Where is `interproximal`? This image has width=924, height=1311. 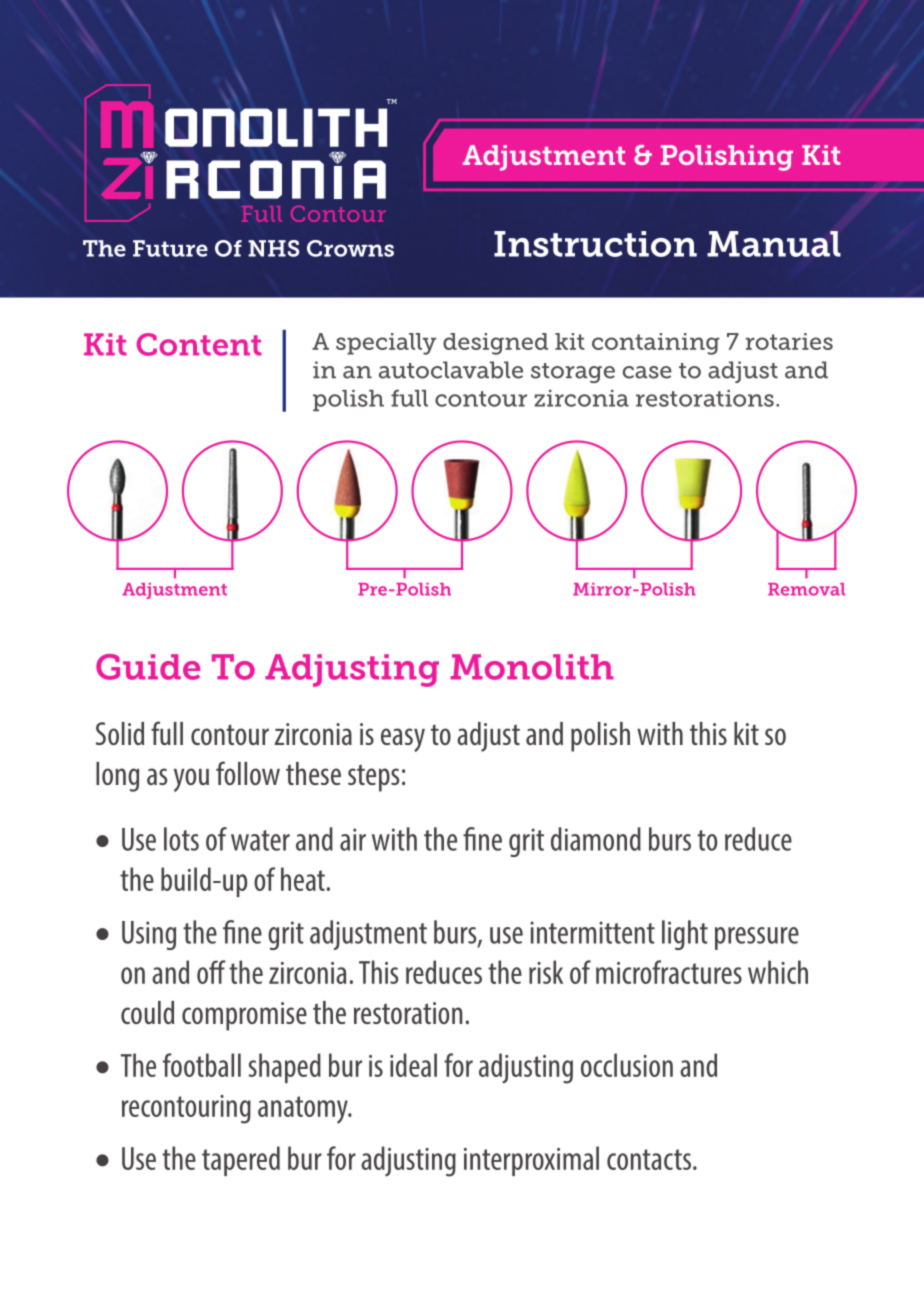 interproximal is located at coordinates (531, 1161).
